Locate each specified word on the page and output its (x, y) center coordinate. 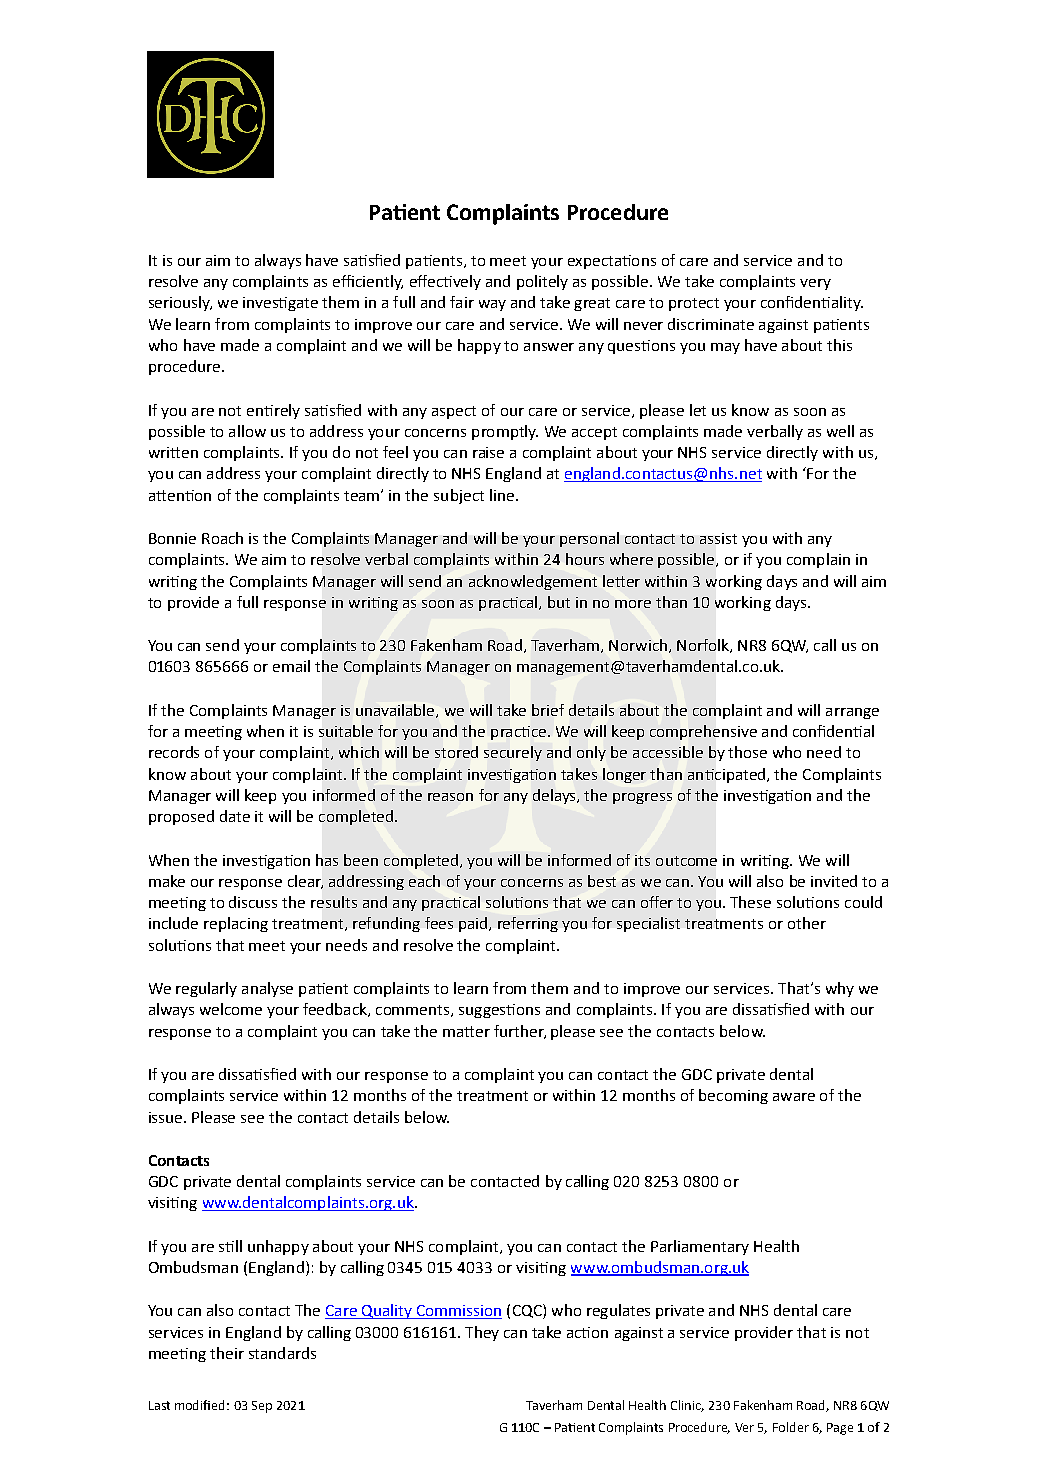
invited (834, 881)
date (235, 816)
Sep (262, 1407)
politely (542, 282)
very (815, 284)
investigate (280, 304)
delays (555, 796)
